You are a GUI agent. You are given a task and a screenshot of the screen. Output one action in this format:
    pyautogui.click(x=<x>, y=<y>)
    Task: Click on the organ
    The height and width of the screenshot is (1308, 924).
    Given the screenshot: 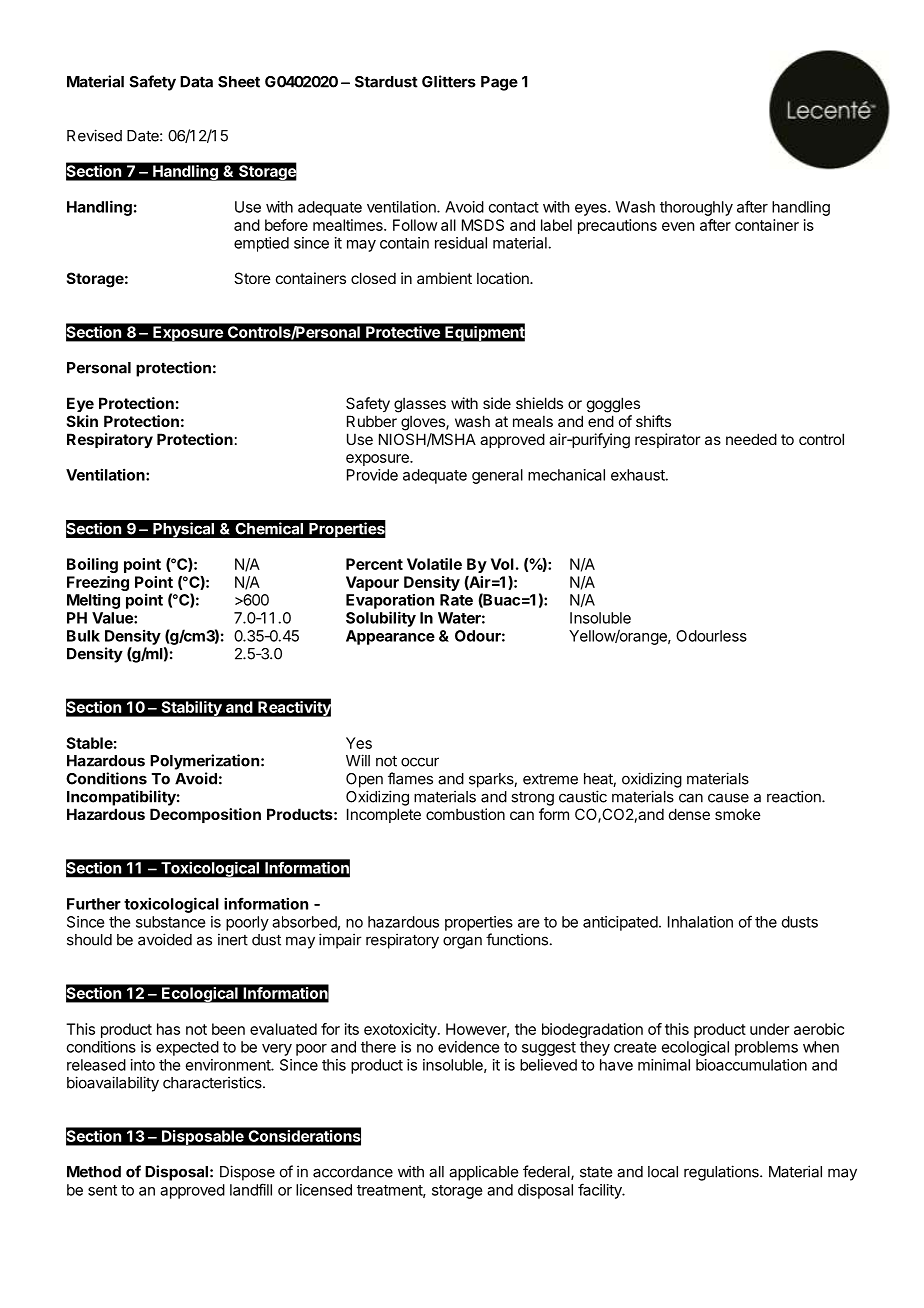 What is the action you would take?
    pyautogui.click(x=462, y=942)
